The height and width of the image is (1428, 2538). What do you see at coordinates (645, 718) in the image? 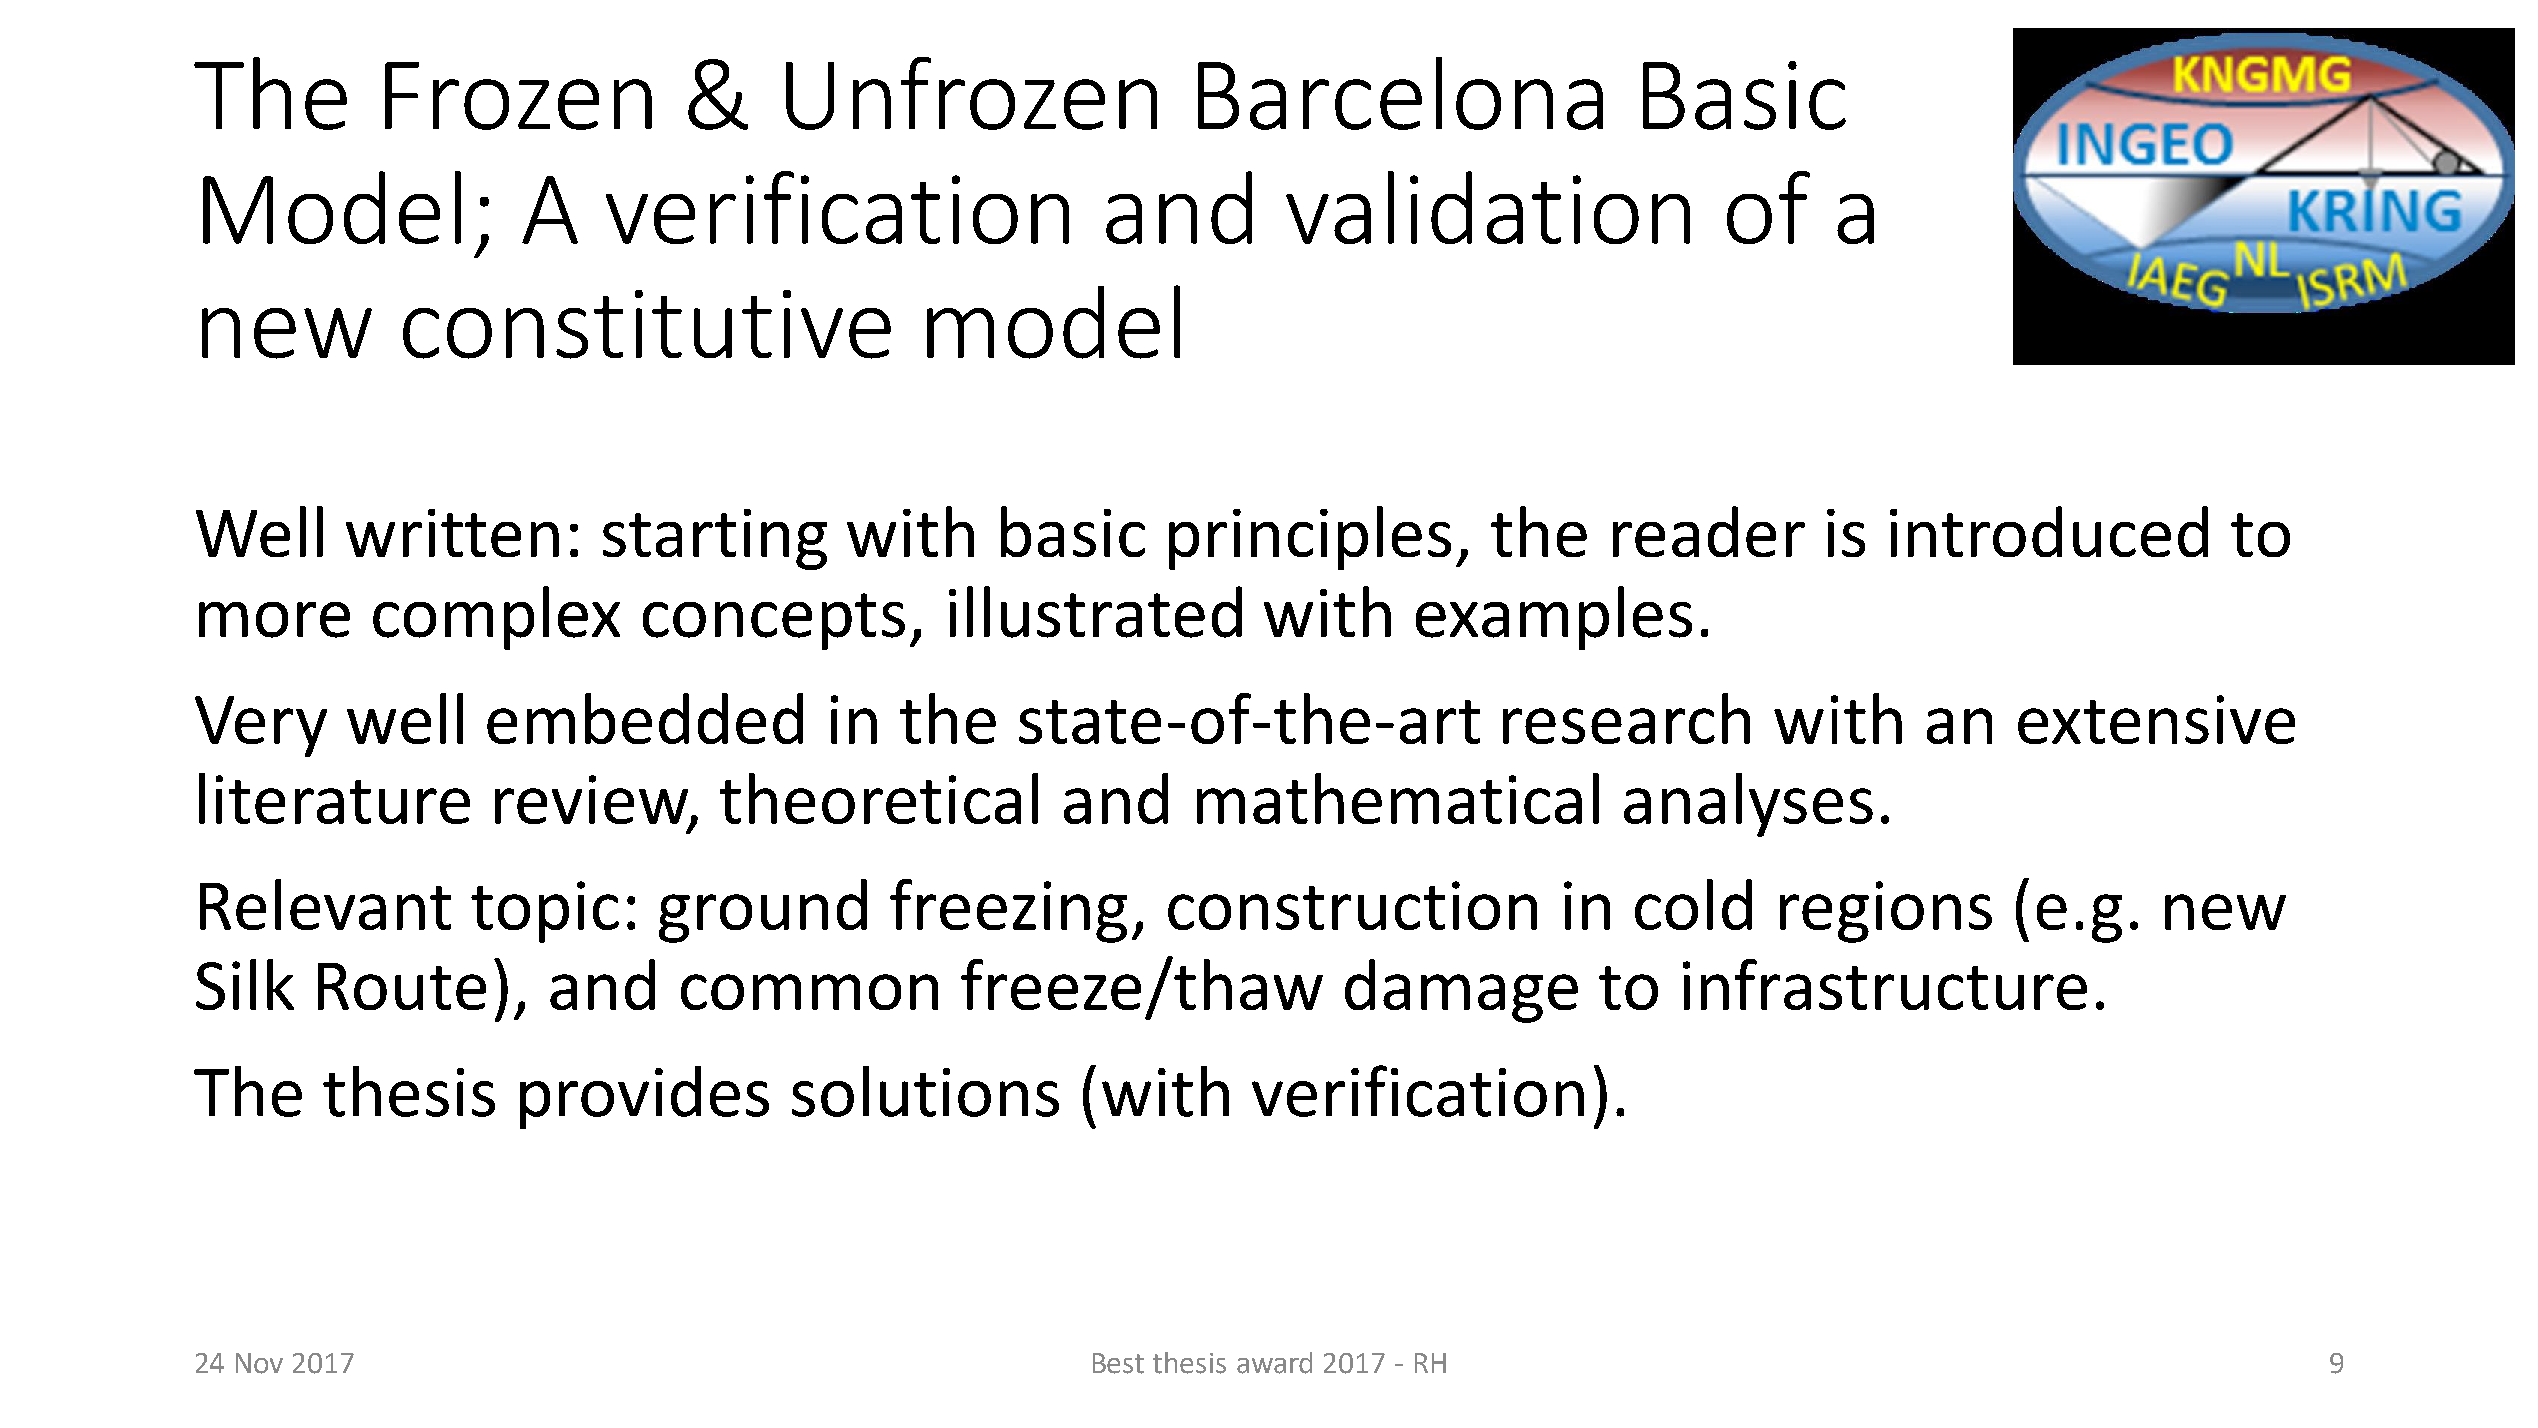
I see `embedded` at bounding box center [645, 718].
